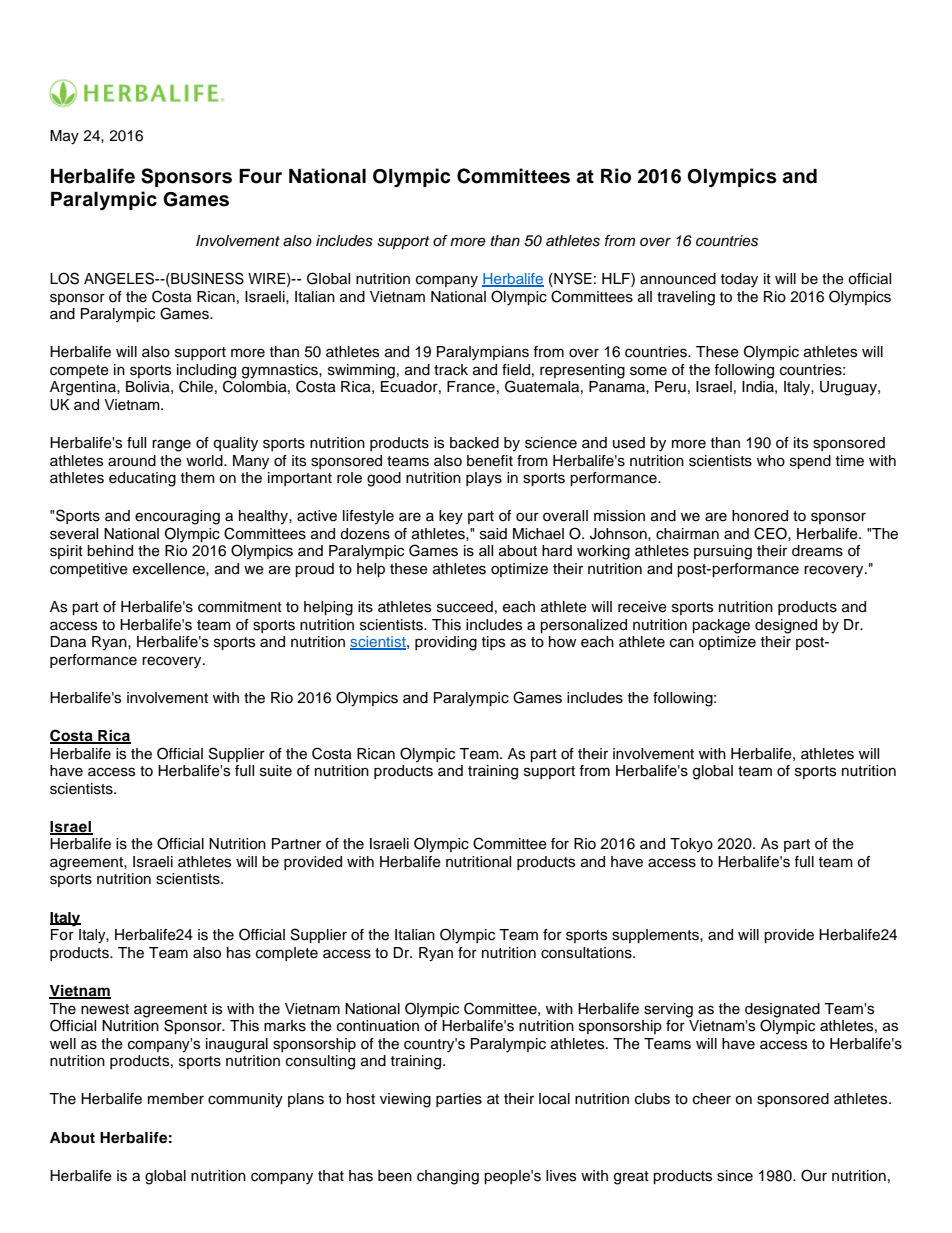 The image size is (952, 1233). Describe the element at coordinates (771, 461) in the document. I see `who` at that location.
